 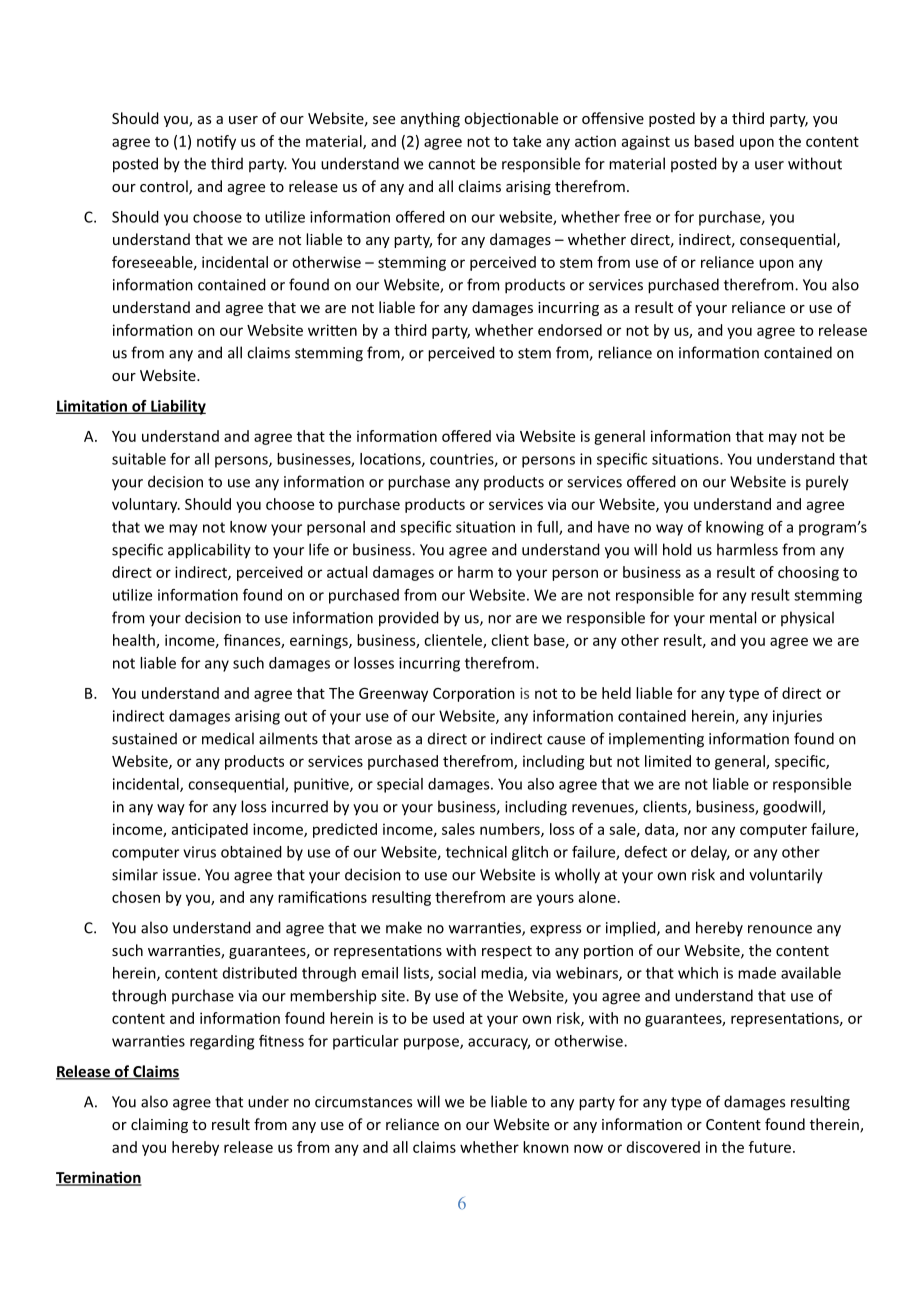 I want to click on purpose, so click(x=432, y=1044).
